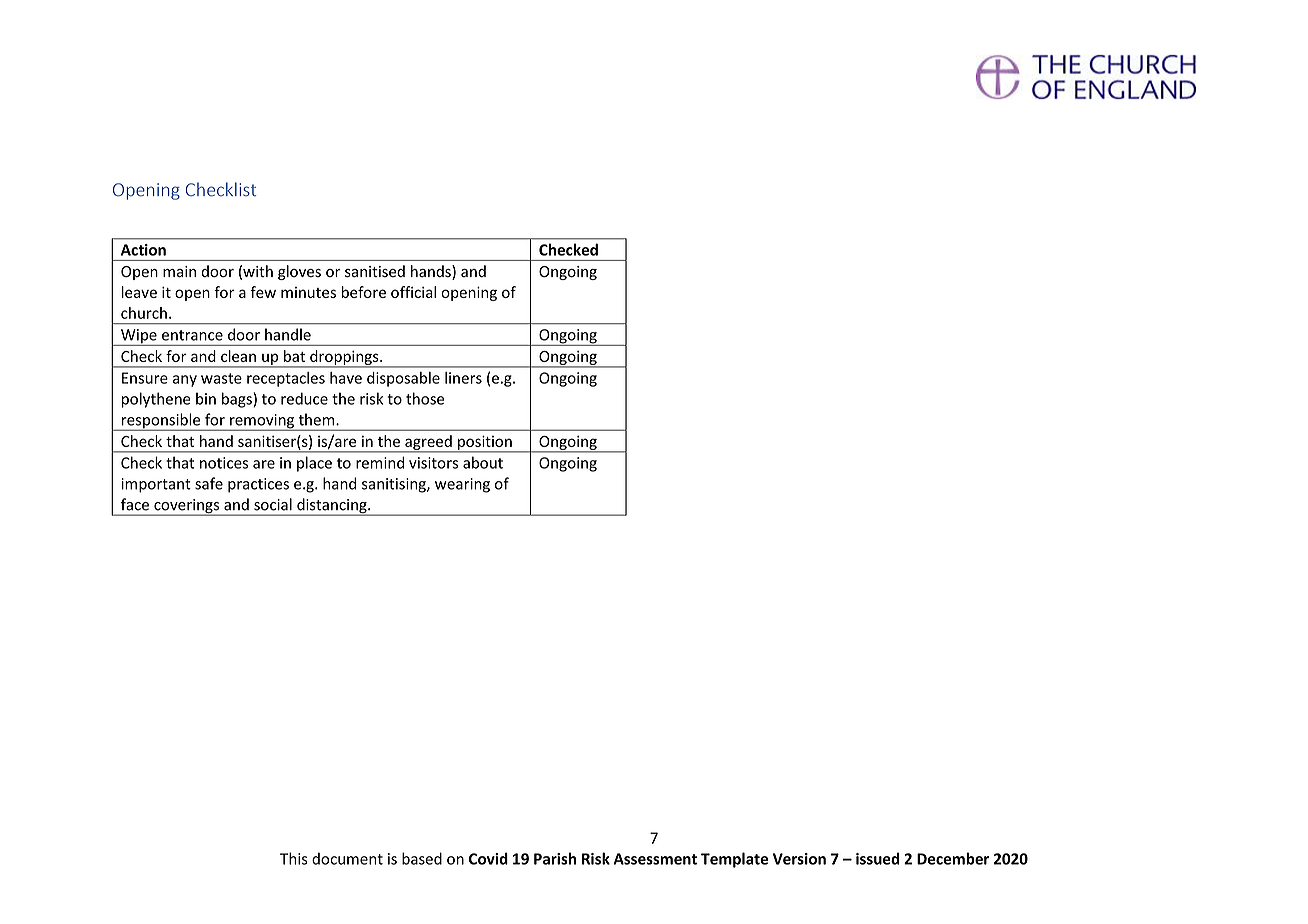  I want to click on bags, so click(238, 400).
